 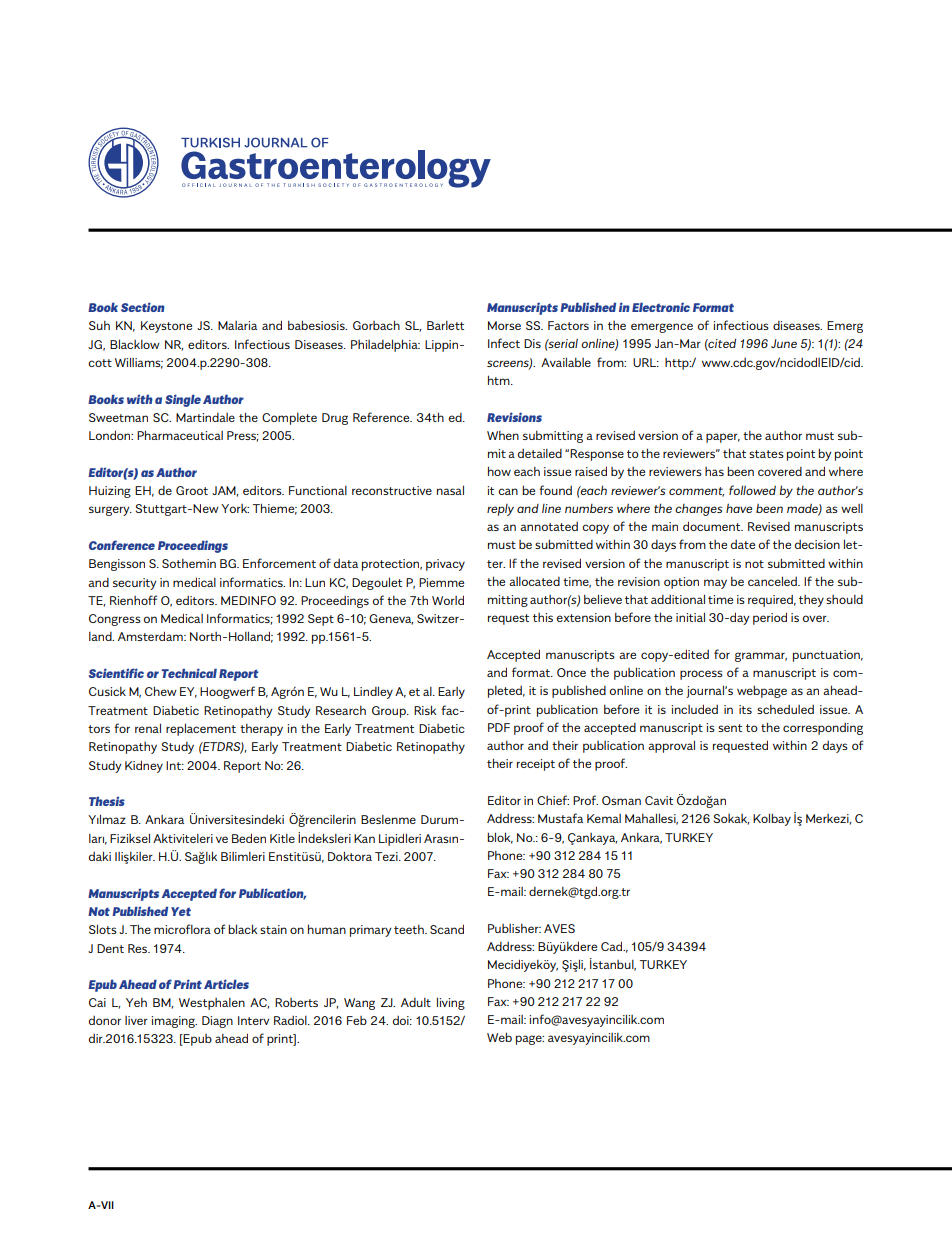 I want to click on Once, so click(x=571, y=672).
